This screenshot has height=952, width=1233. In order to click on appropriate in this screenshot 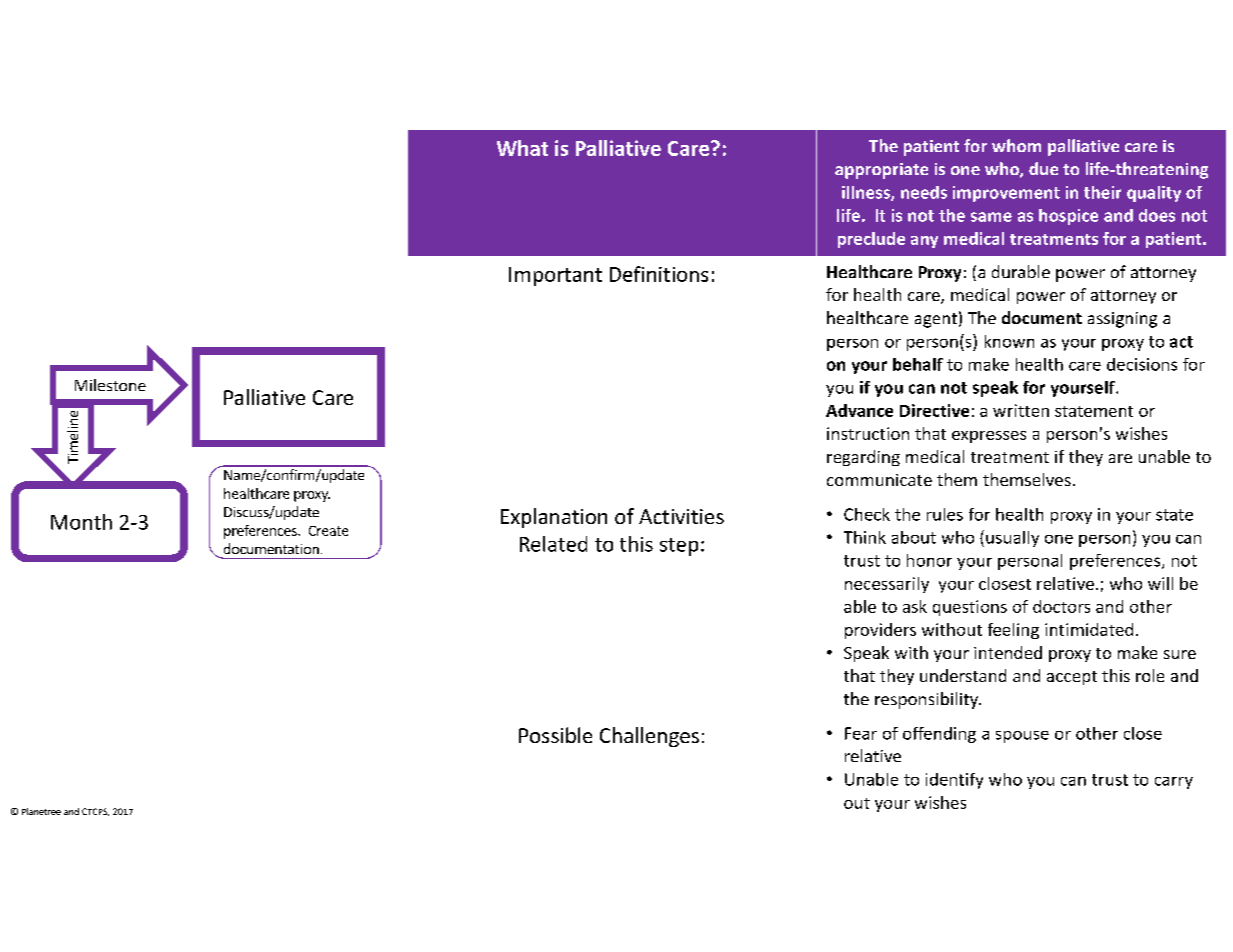, I will do `click(881, 171)`.
